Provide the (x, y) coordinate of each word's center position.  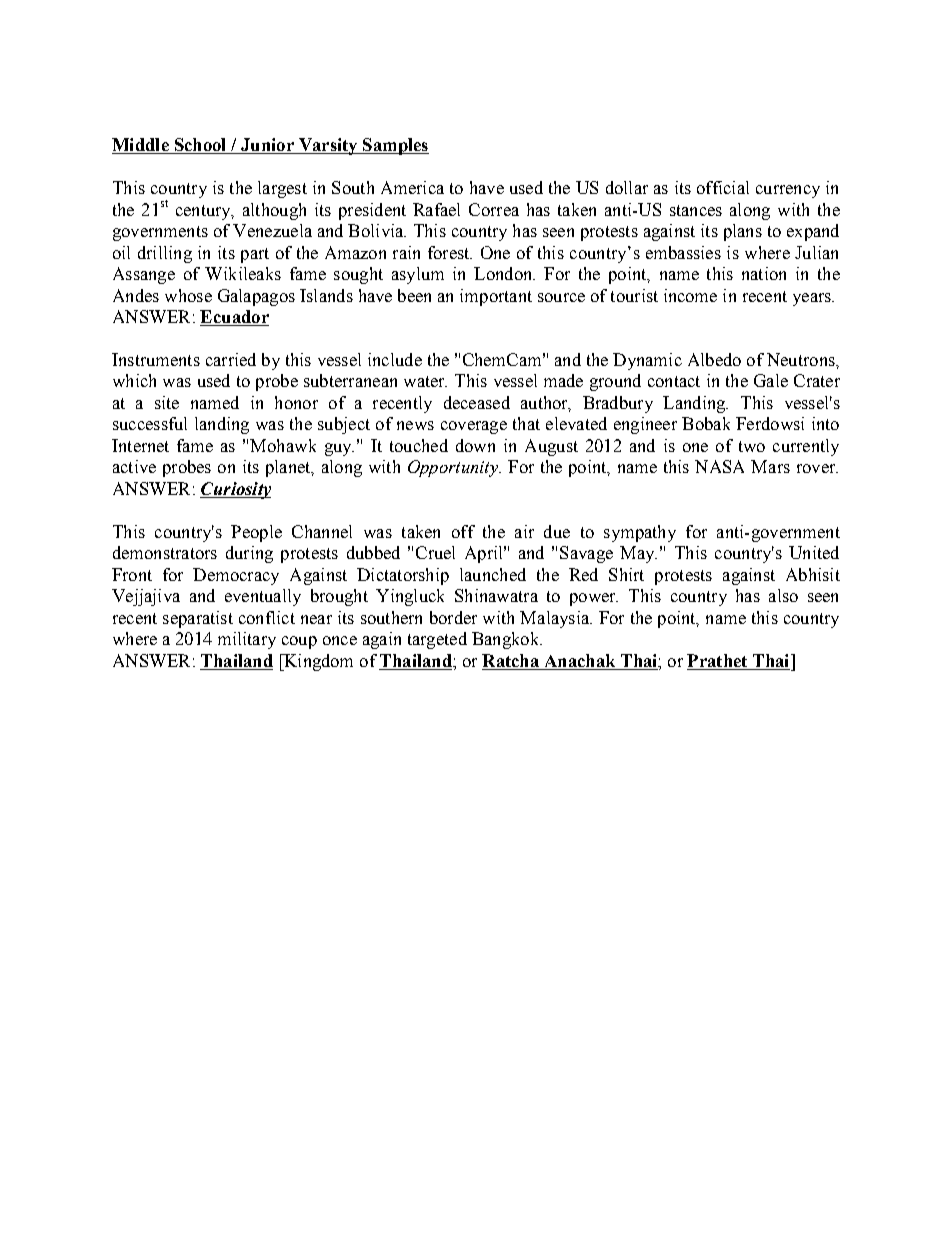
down (475, 445)
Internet (140, 445)
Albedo (714, 359)
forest (450, 252)
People (256, 533)
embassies (683, 252)
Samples (395, 146)
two (752, 446)
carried (231, 359)
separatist (198, 619)
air (524, 531)
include (395, 359)
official (723, 187)
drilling (165, 254)
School (200, 146)
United (814, 552)
